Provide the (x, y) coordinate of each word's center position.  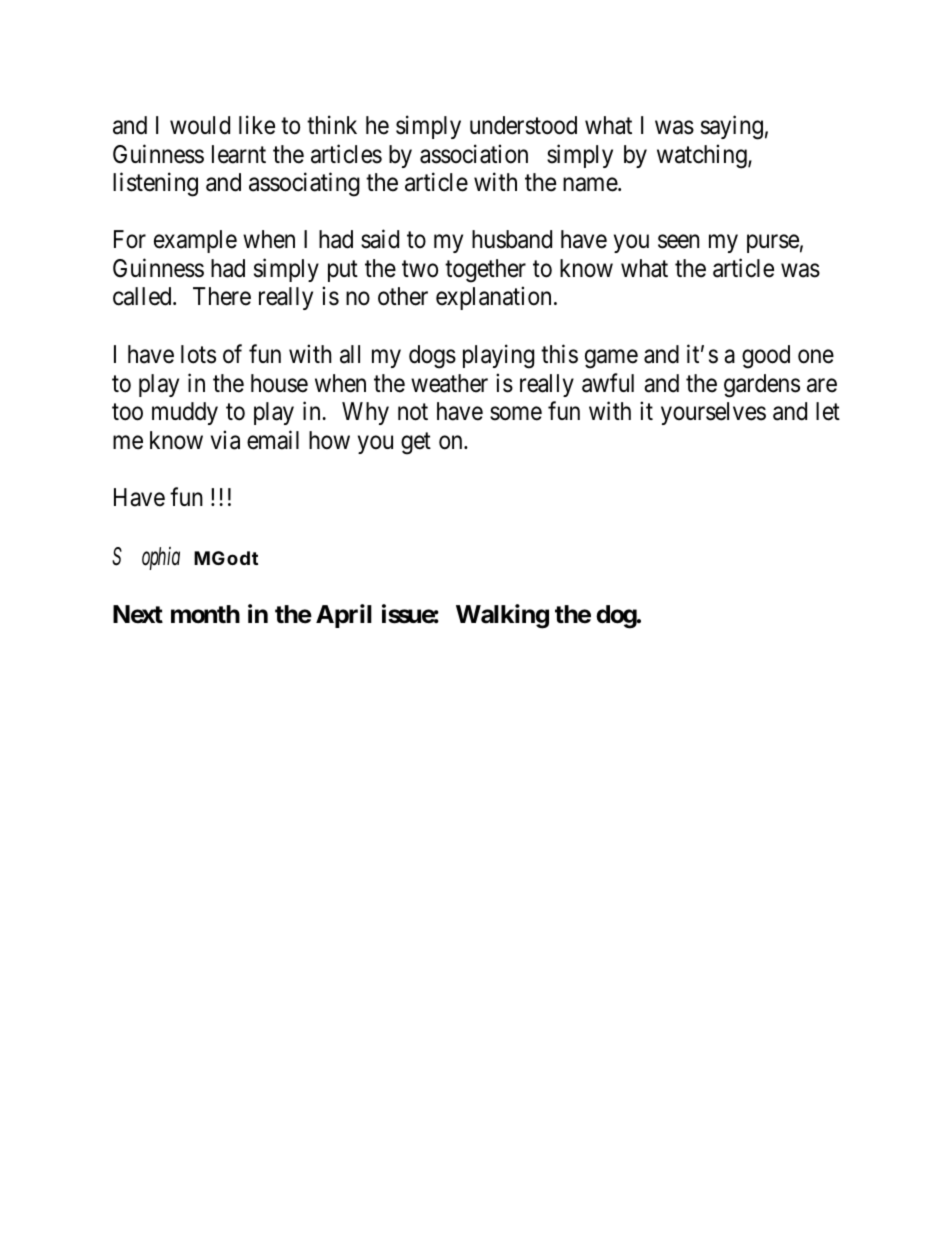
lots (198, 354)
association (474, 154)
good (766, 357)
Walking (502, 616)
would (200, 125)
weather (449, 383)
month (205, 614)
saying (732, 127)
